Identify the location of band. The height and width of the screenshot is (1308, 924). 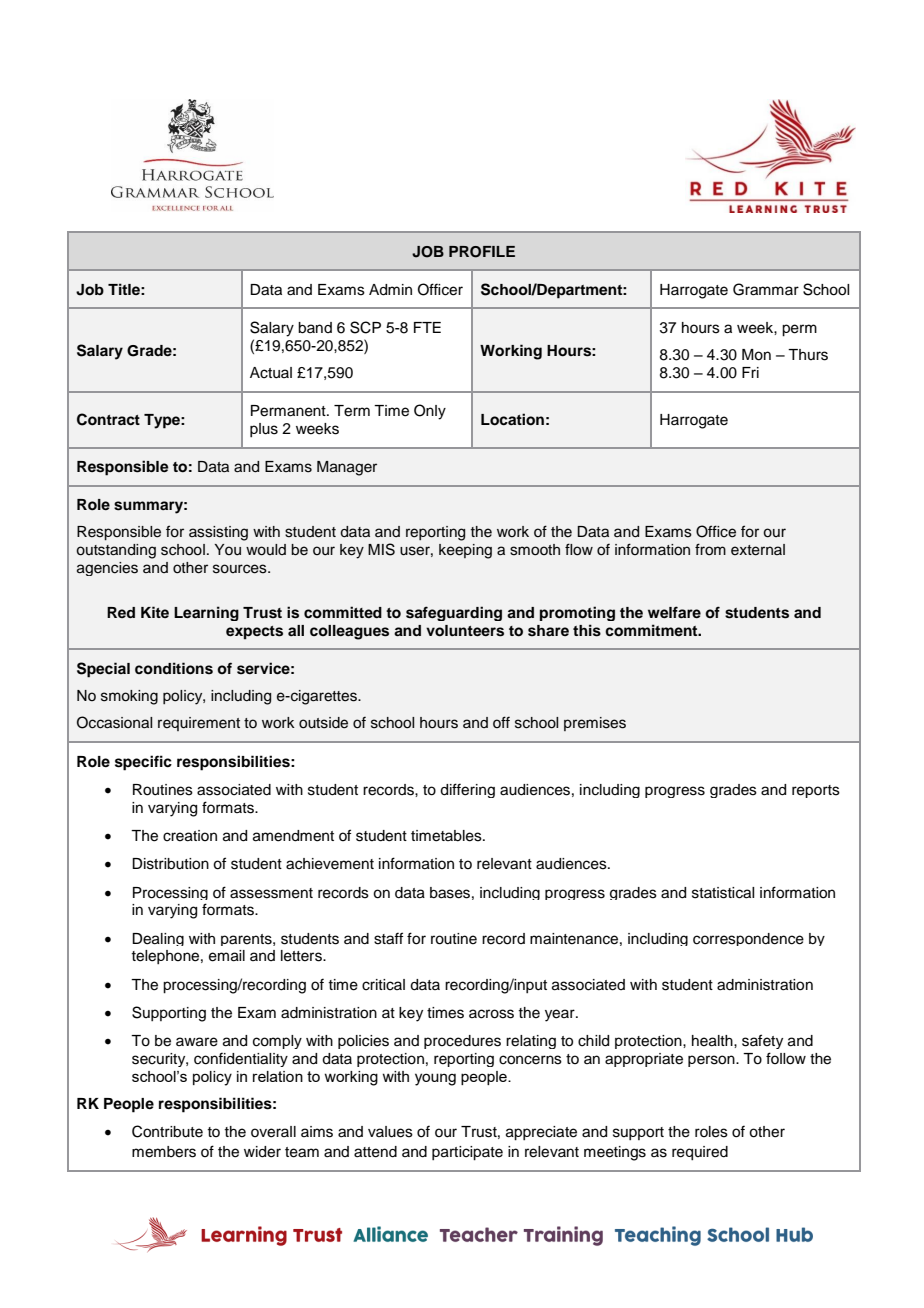
(315, 328).
